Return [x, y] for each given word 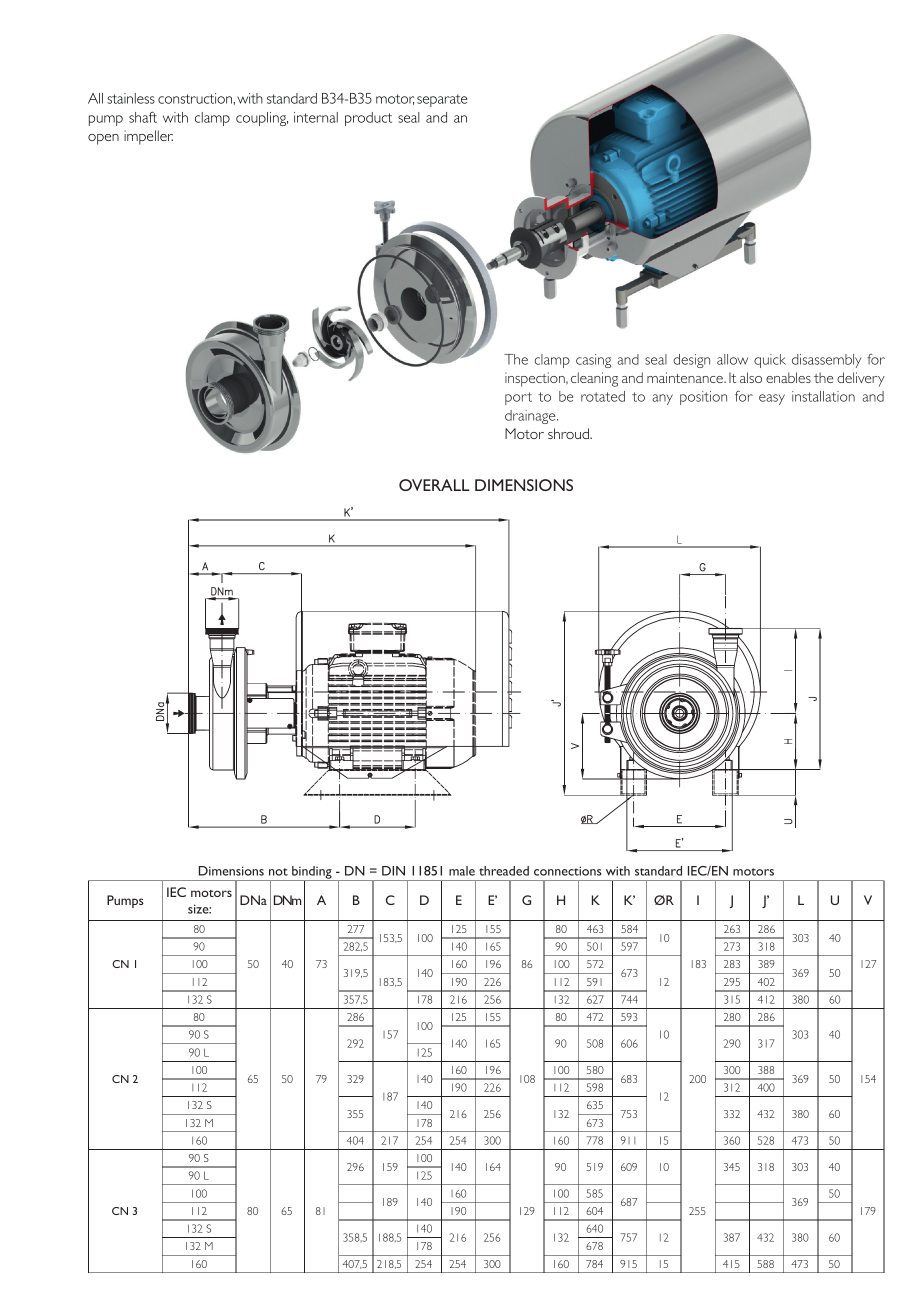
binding [312, 873]
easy [772, 399]
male [462, 871]
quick [770, 361]
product [368, 119]
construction [196, 98]
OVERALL [434, 485]
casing [593, 361]
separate [442, 100]
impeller [148, 137]
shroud [569, 433]
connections [568, 871]
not [278, 872]
